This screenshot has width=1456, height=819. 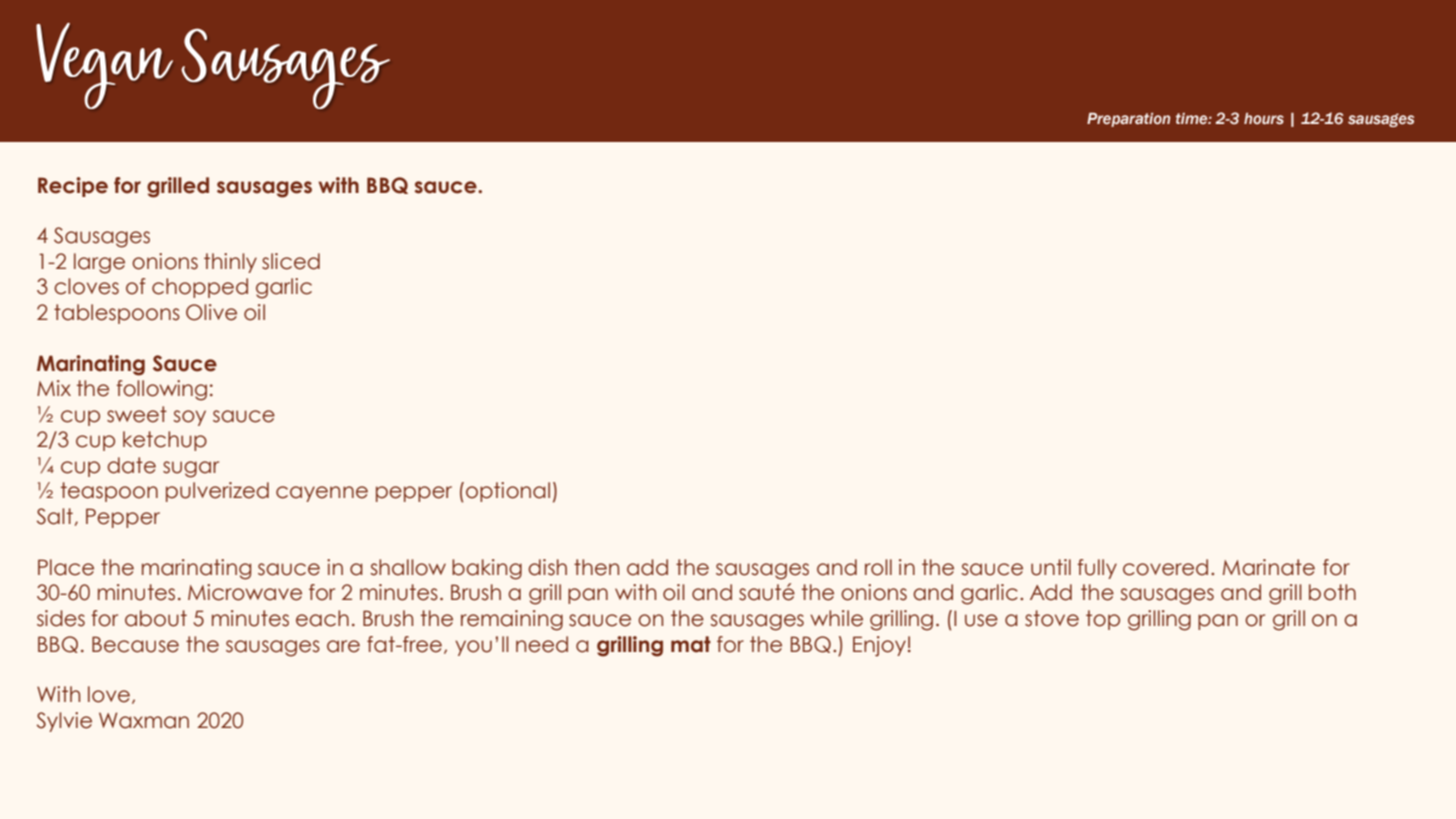 I want to click on Waxman, so click(x=144, y=720).
